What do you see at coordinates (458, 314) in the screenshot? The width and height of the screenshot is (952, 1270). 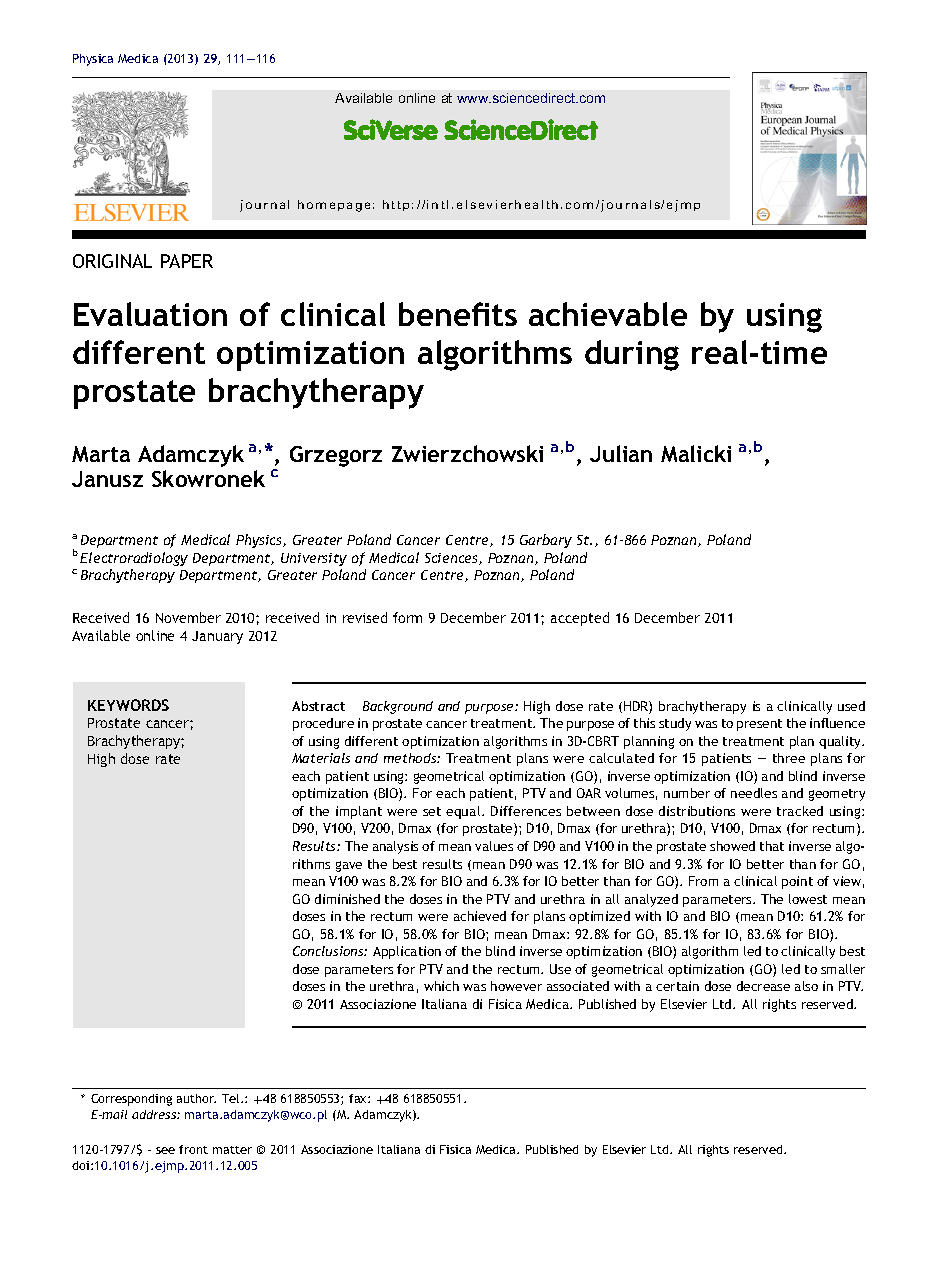 I see `benefits` at bounding box center [458, 314].
